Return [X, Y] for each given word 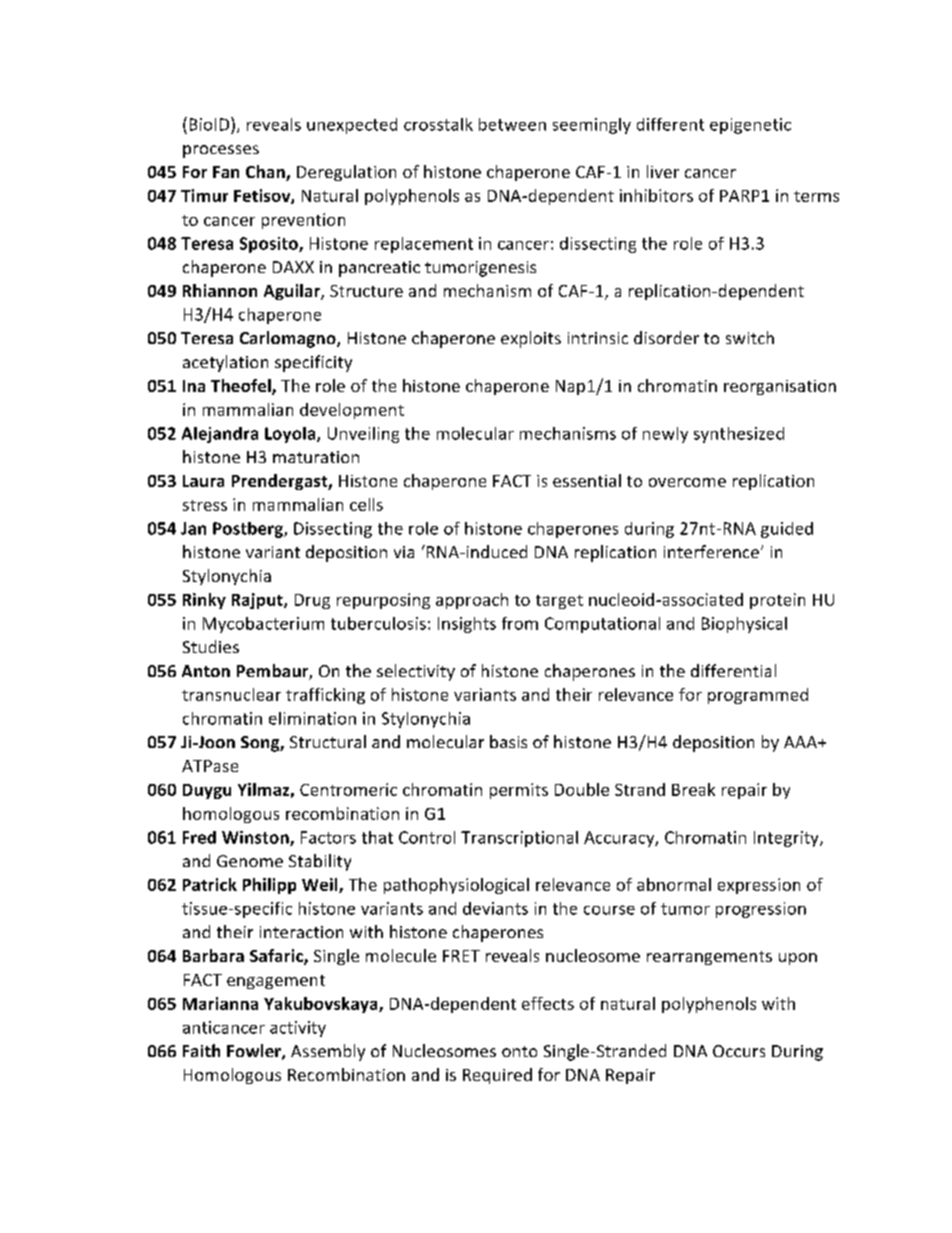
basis [508, 741]
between [512, 124]
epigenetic [750, 126]
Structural [328, 741]
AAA [802, 742]
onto [519, 1051]
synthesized [739, 435]
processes [221, 151]
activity [298, 1029]
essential [587, 480]
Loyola [291, 435]
